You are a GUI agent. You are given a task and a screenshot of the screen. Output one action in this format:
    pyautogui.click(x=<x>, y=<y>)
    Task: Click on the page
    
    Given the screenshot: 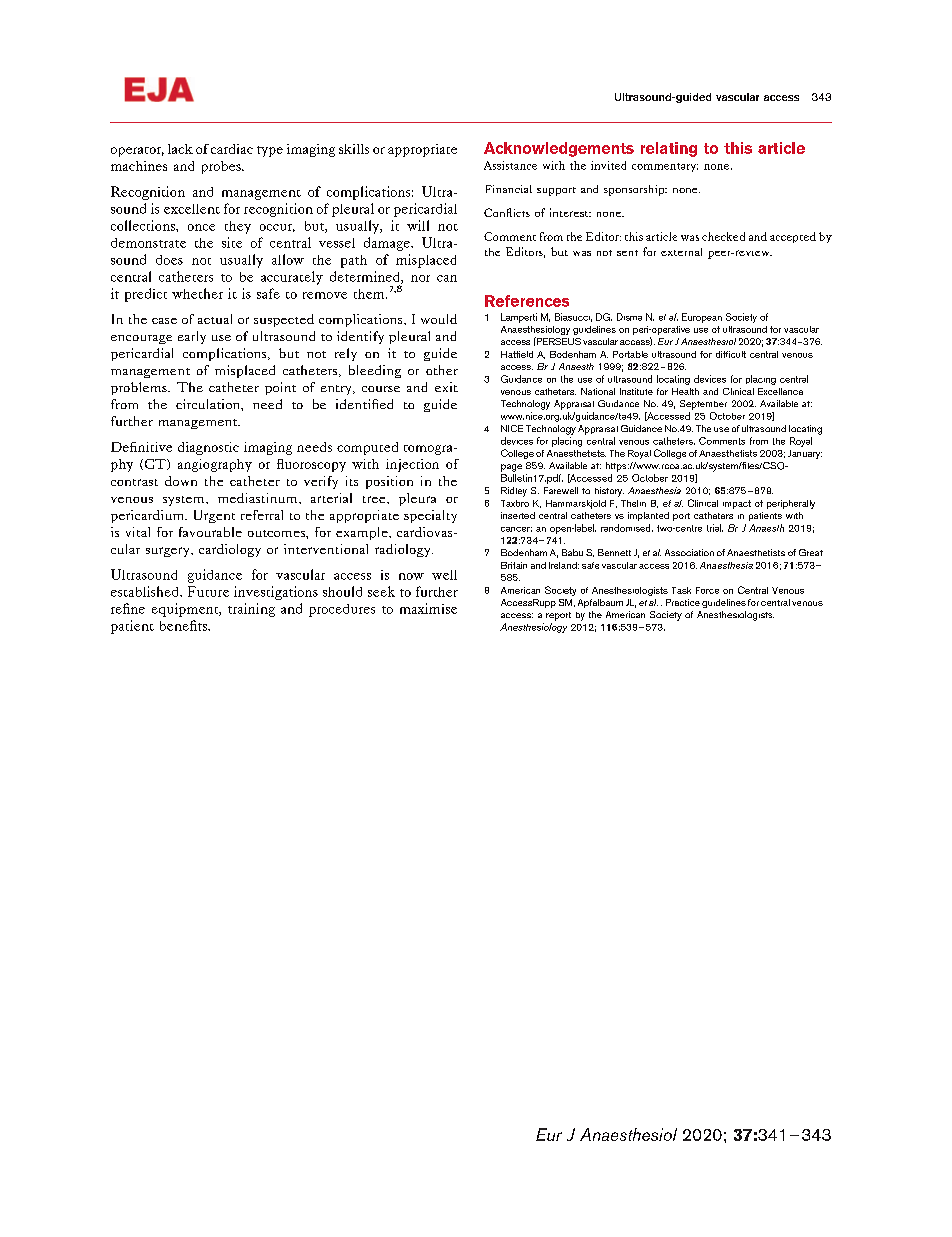 What is the action you would take?
    pyautogui.click(x=511, y=468)
